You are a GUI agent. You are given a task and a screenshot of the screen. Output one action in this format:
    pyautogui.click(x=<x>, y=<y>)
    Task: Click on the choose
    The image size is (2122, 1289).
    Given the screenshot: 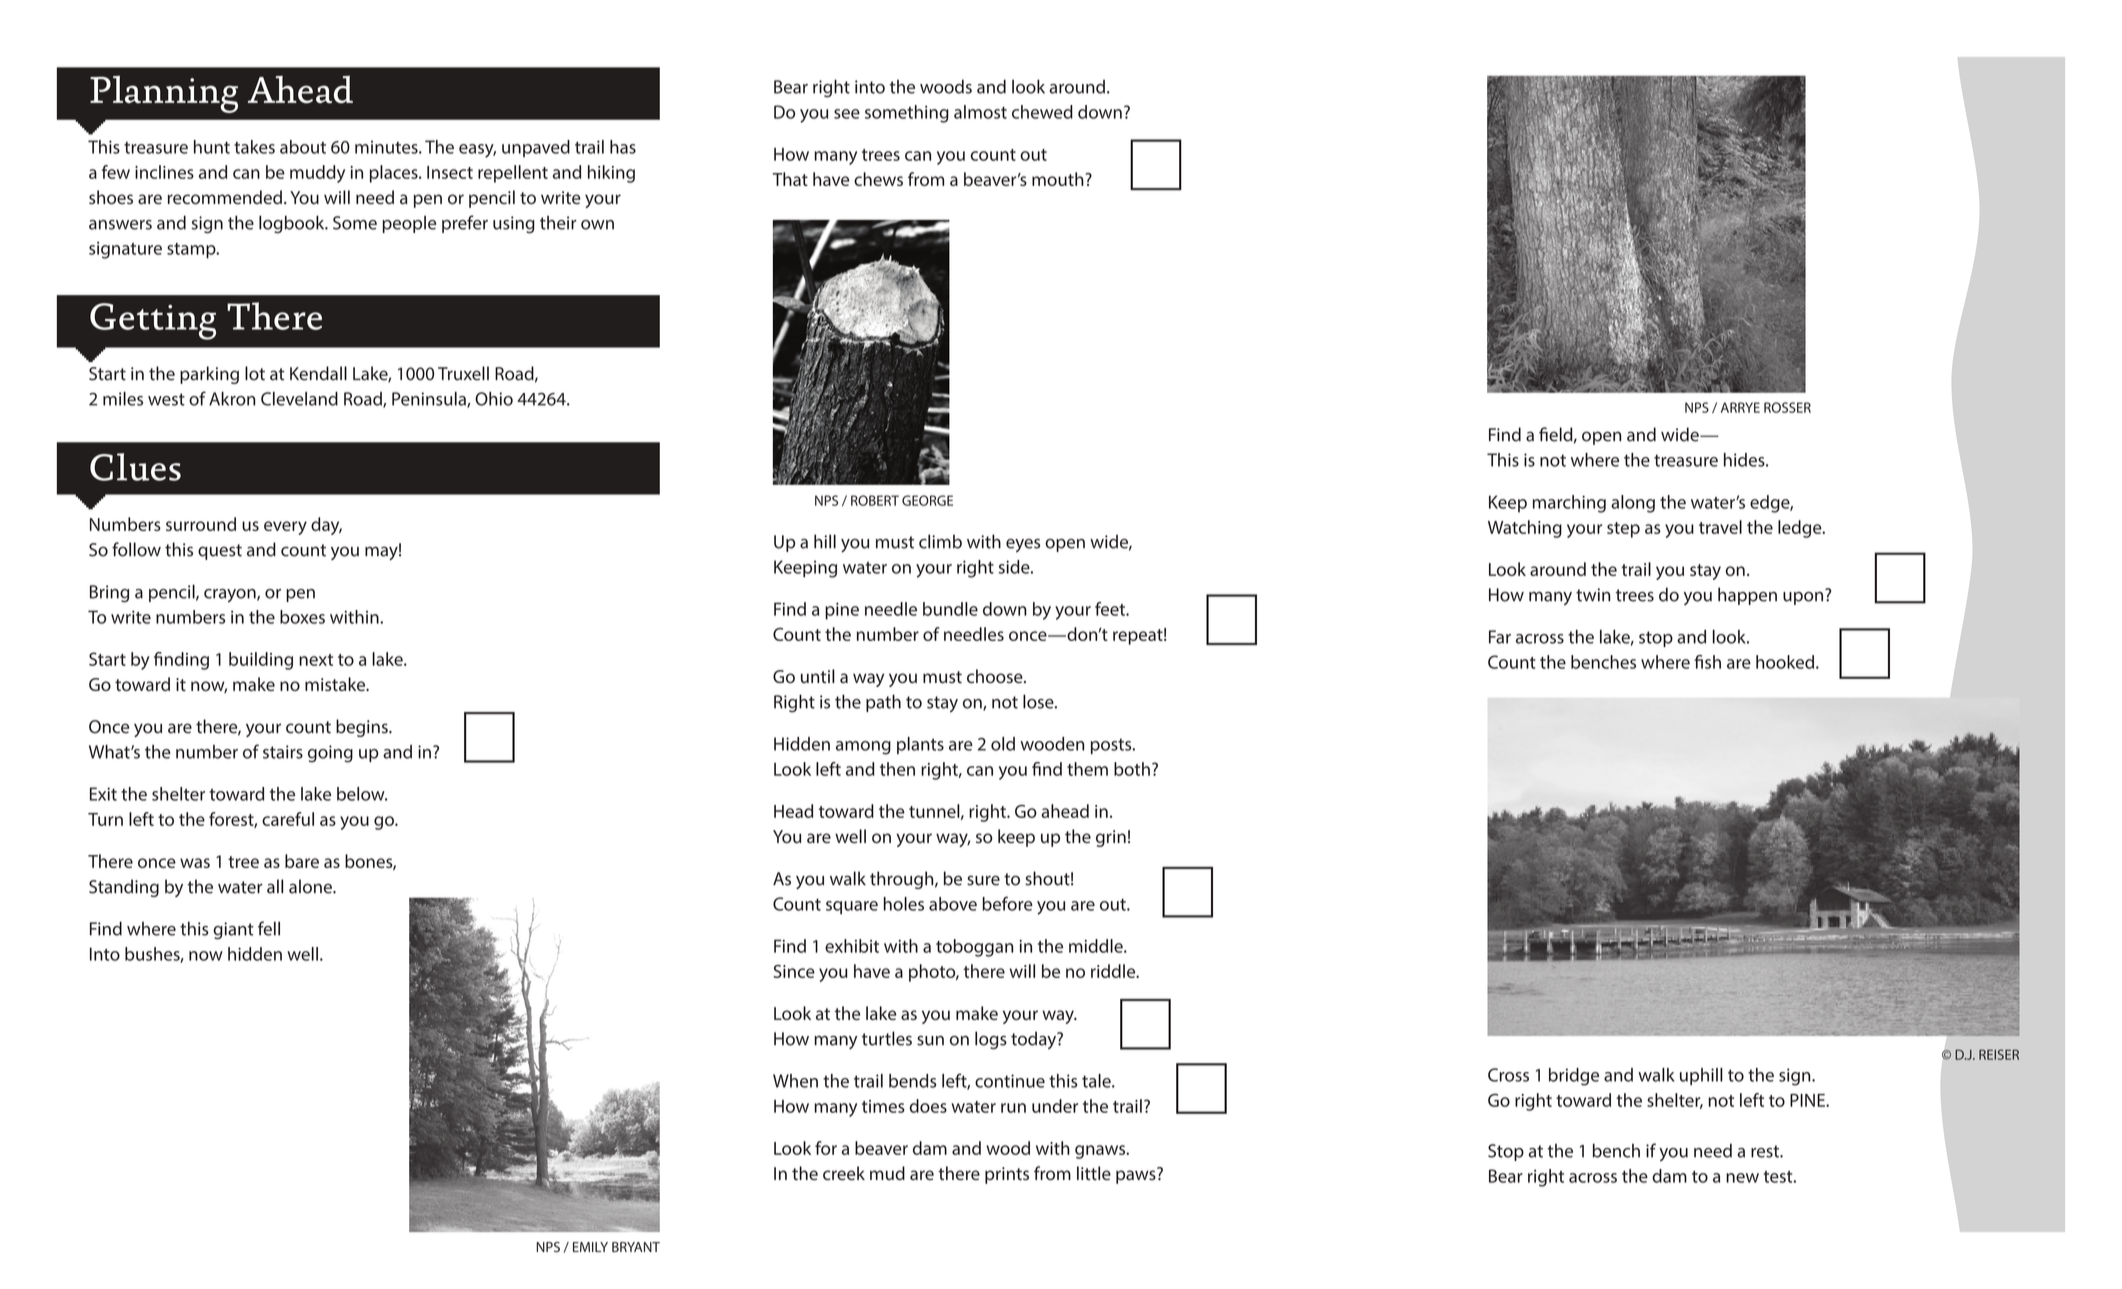 What is the action you would take?
    pyautogui.click(x=996, y=676)
